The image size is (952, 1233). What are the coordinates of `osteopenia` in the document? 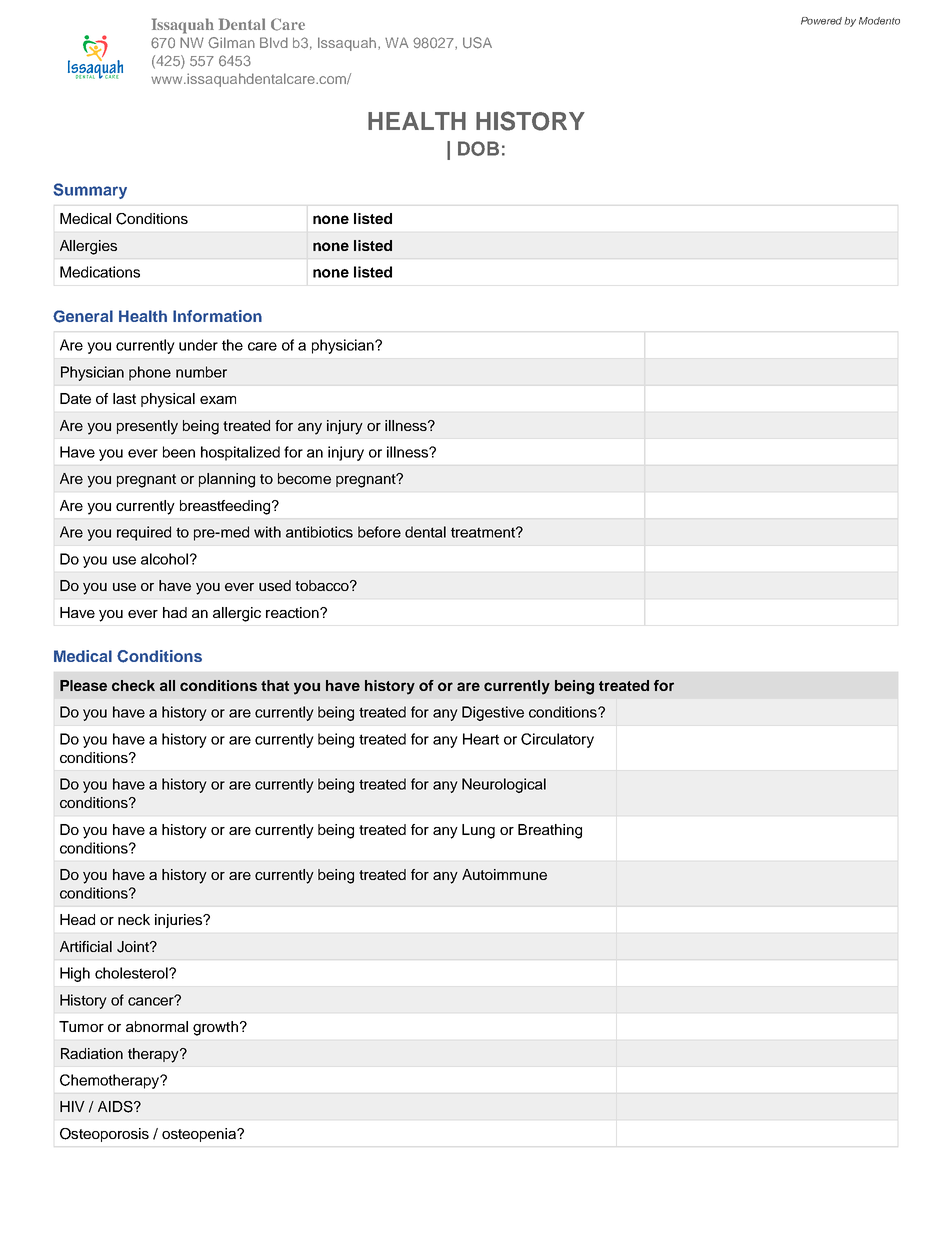 It's located at (200, 1135).
